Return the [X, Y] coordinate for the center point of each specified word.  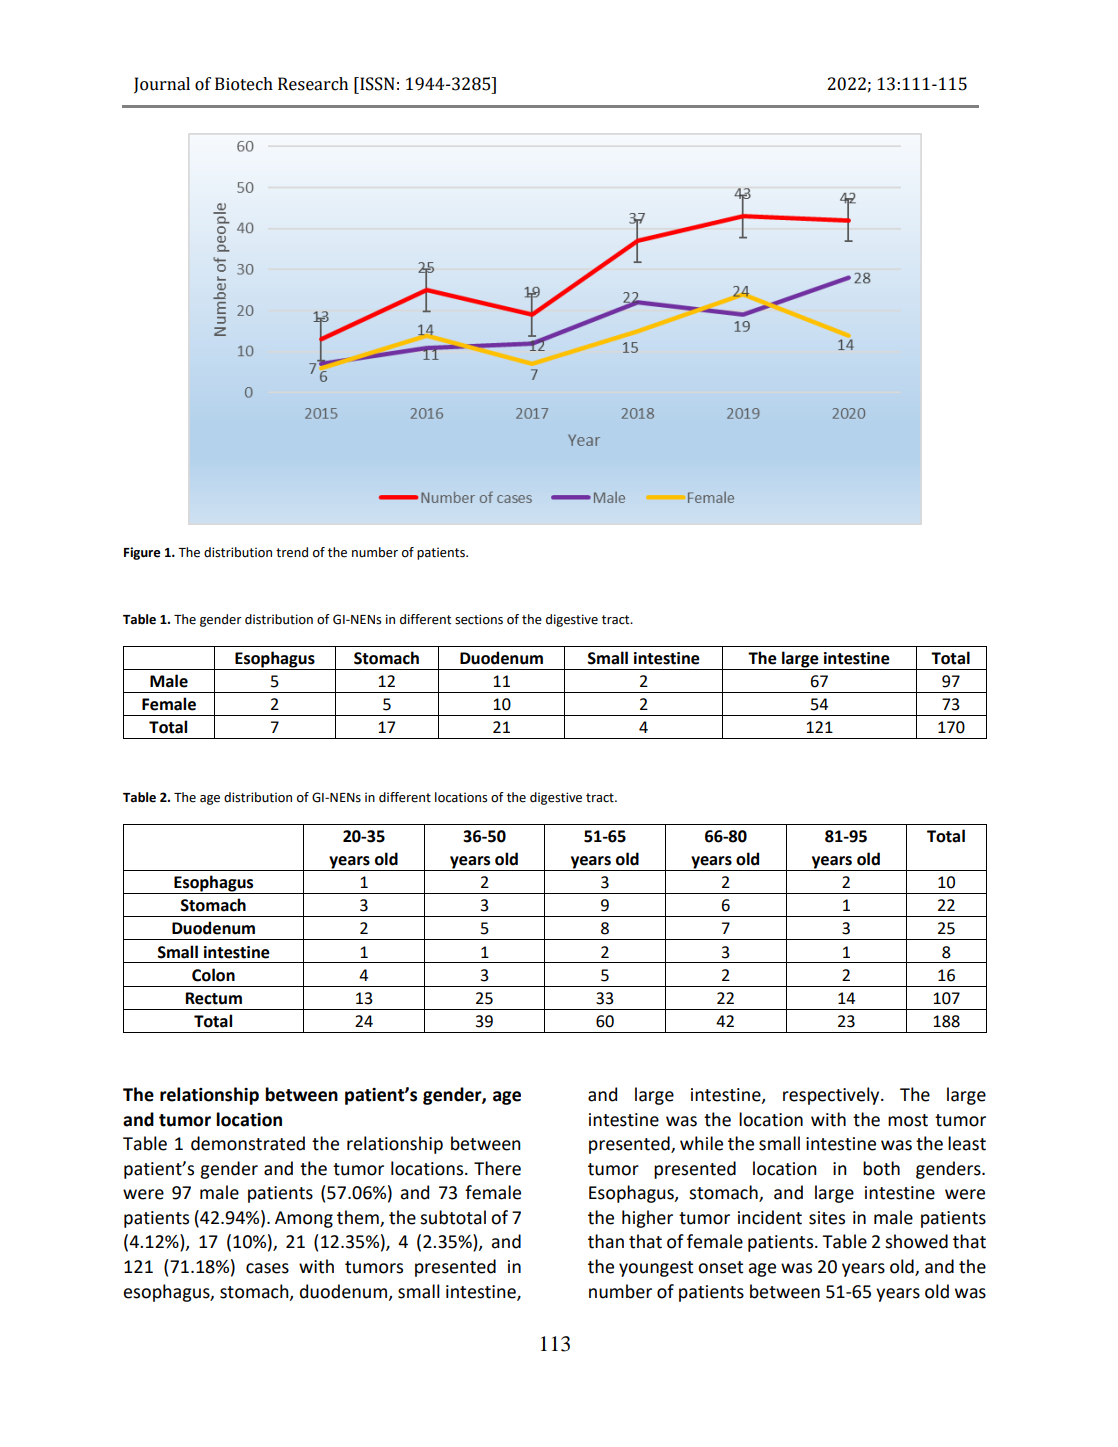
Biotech [244, 84]
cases [267, 1268]
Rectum [214, 998]
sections [479, 619]
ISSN [376, 84]
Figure [142, 553]
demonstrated [248, 1143]
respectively [832, 1096]
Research [313, 84]
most [908, 1120]
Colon [213, 975]
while [701, 1143]
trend [292, 552]
